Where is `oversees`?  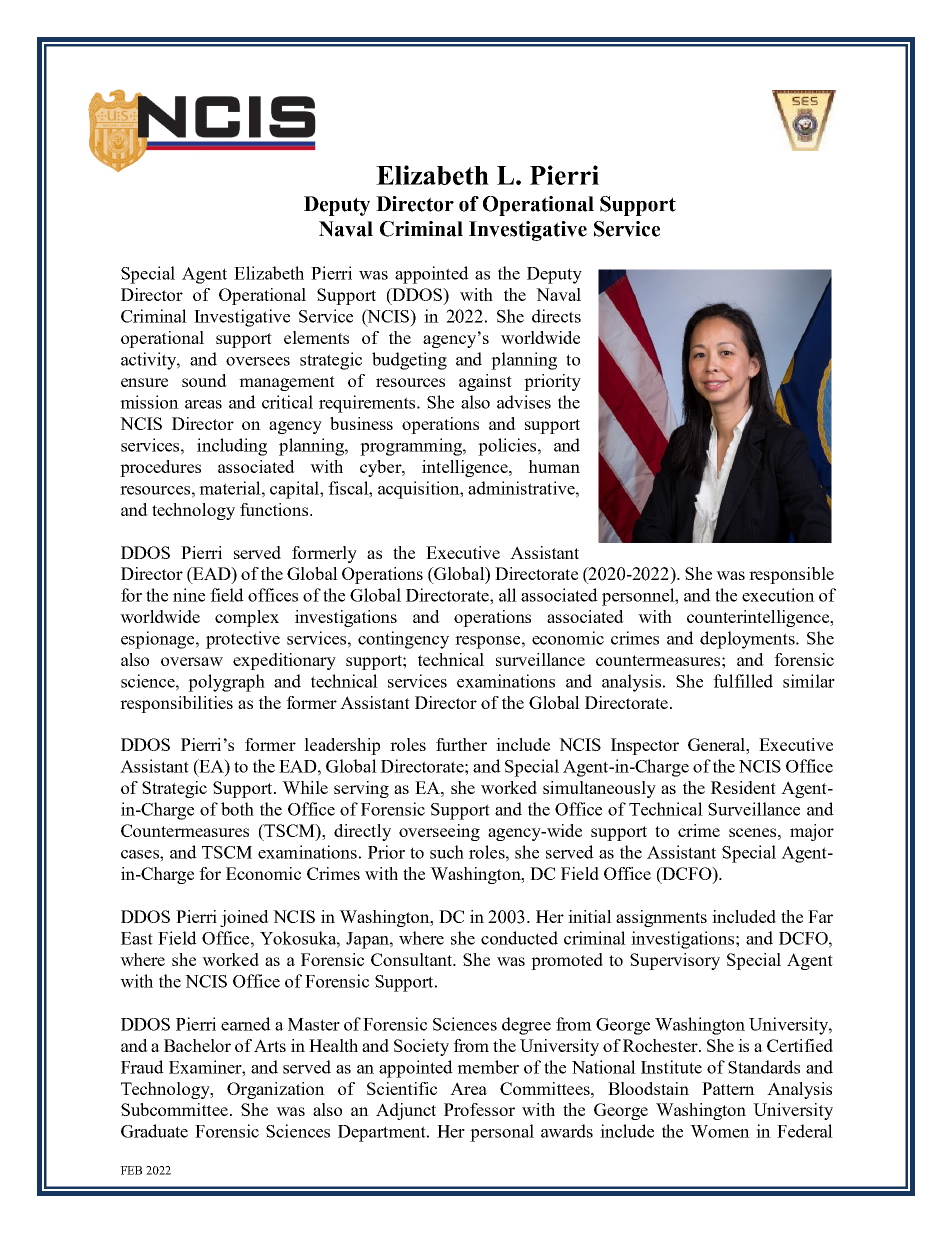 oversees is located at coordinates (258, 361).
